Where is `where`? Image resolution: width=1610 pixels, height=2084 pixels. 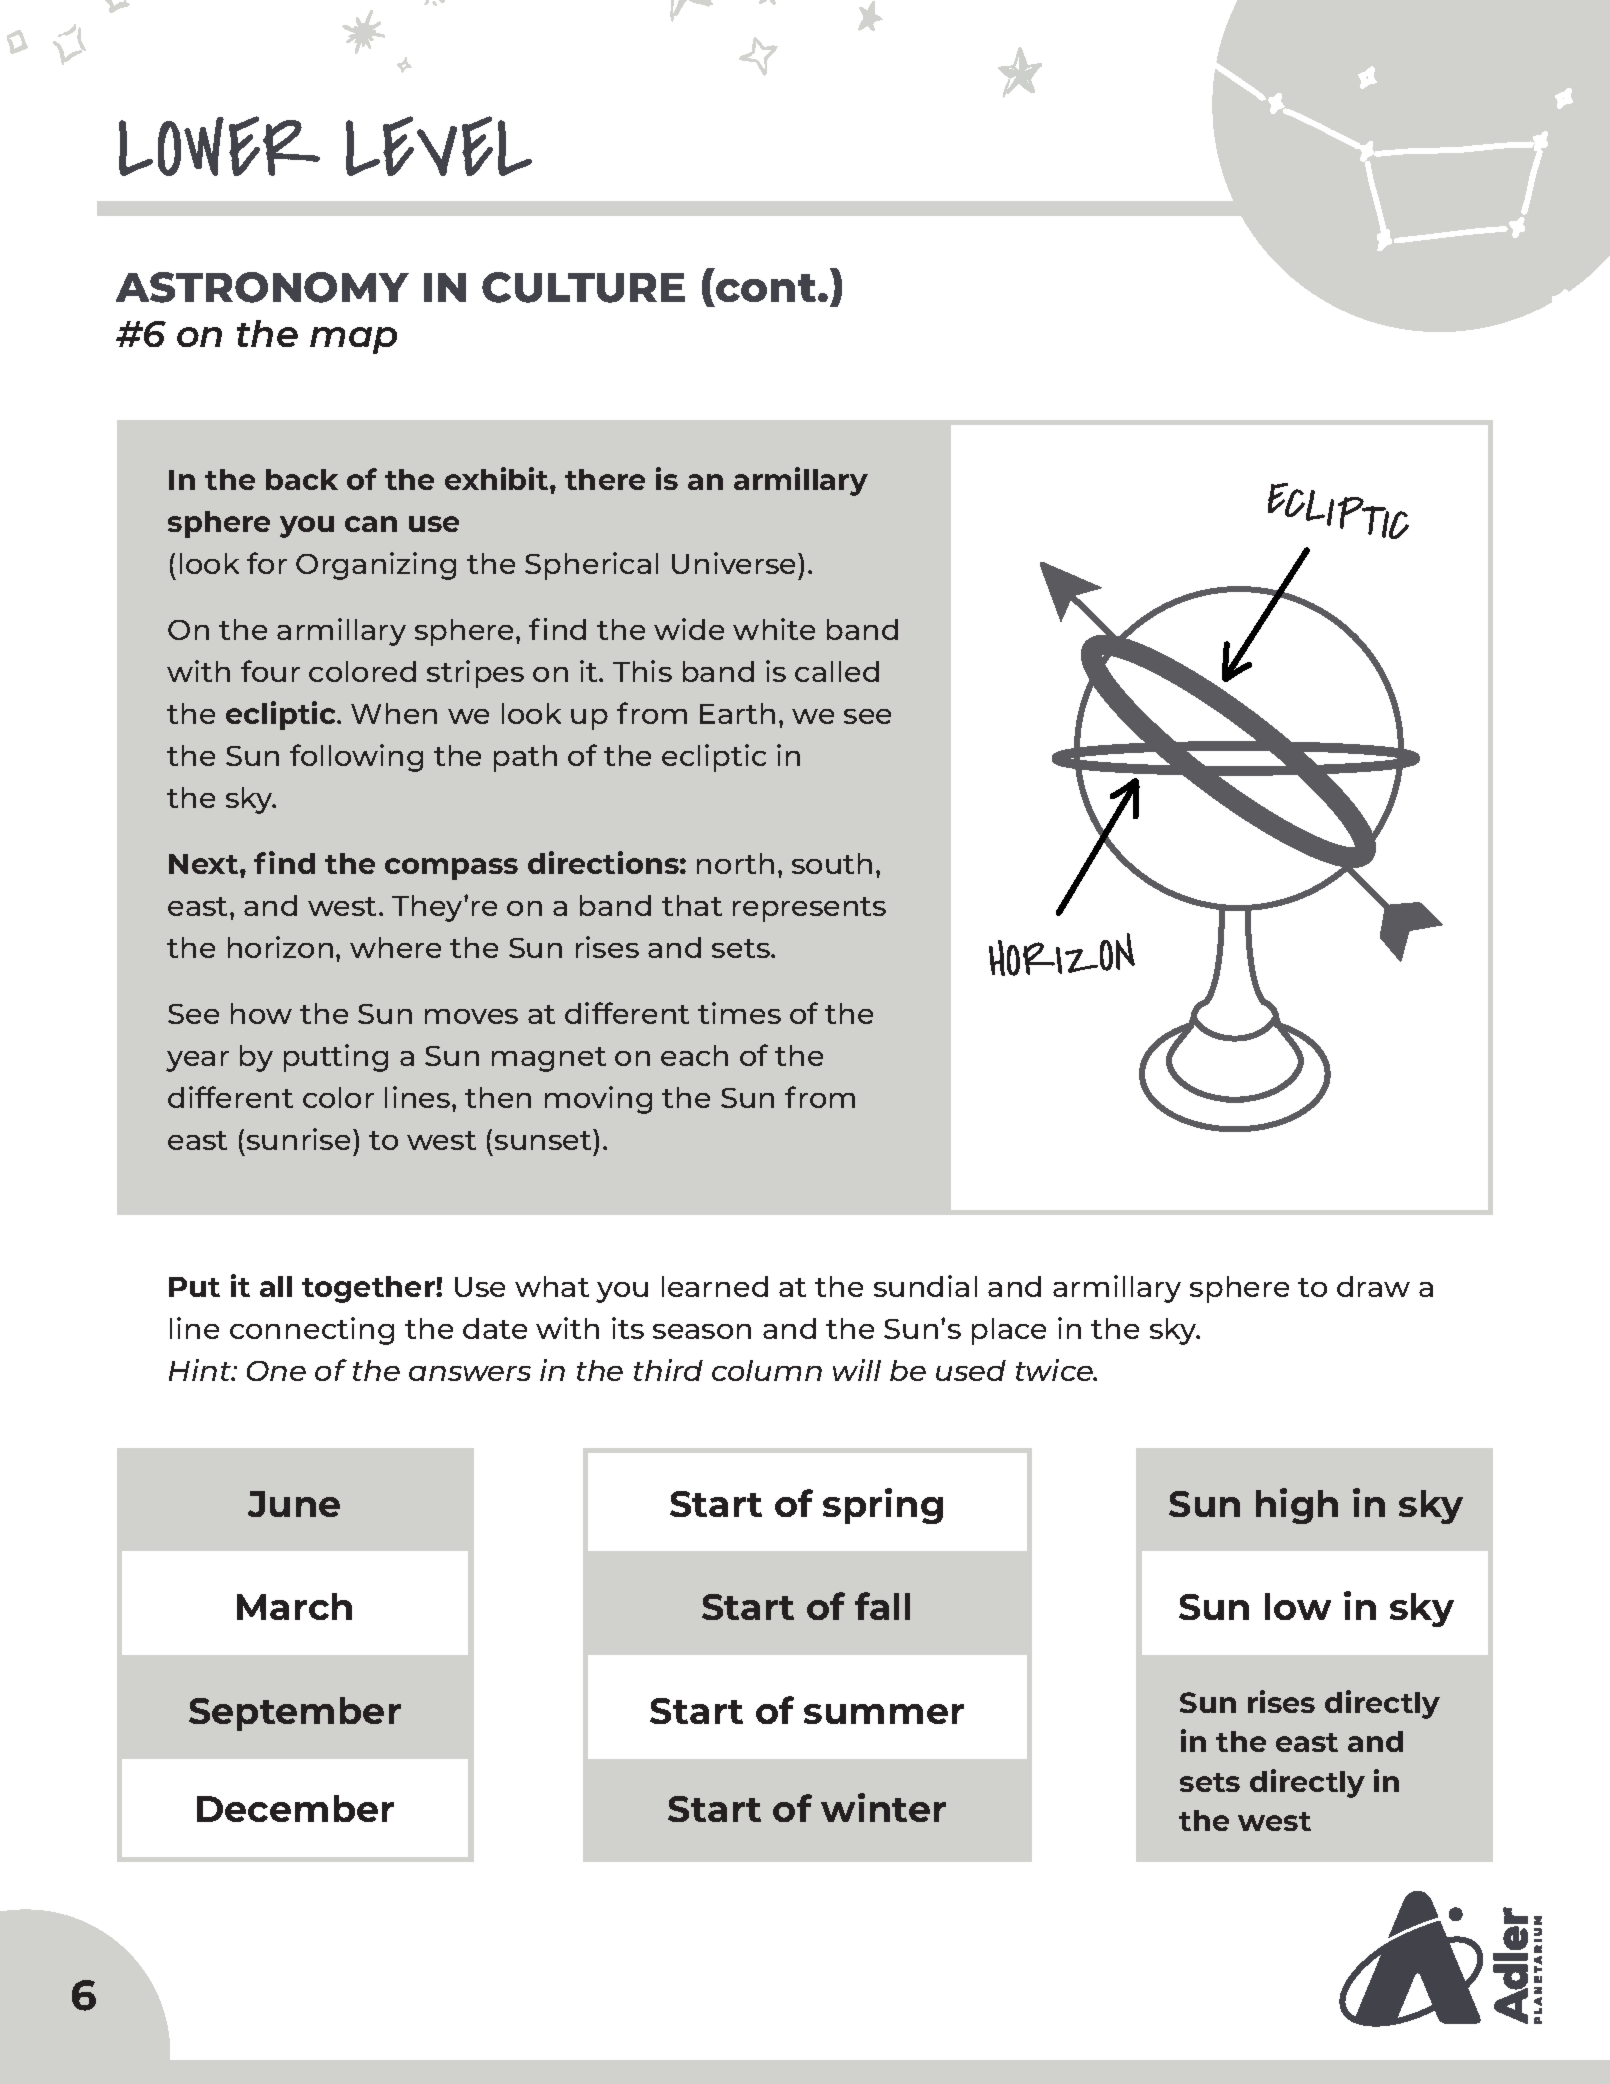
where is located at coordinates (395, 947).
